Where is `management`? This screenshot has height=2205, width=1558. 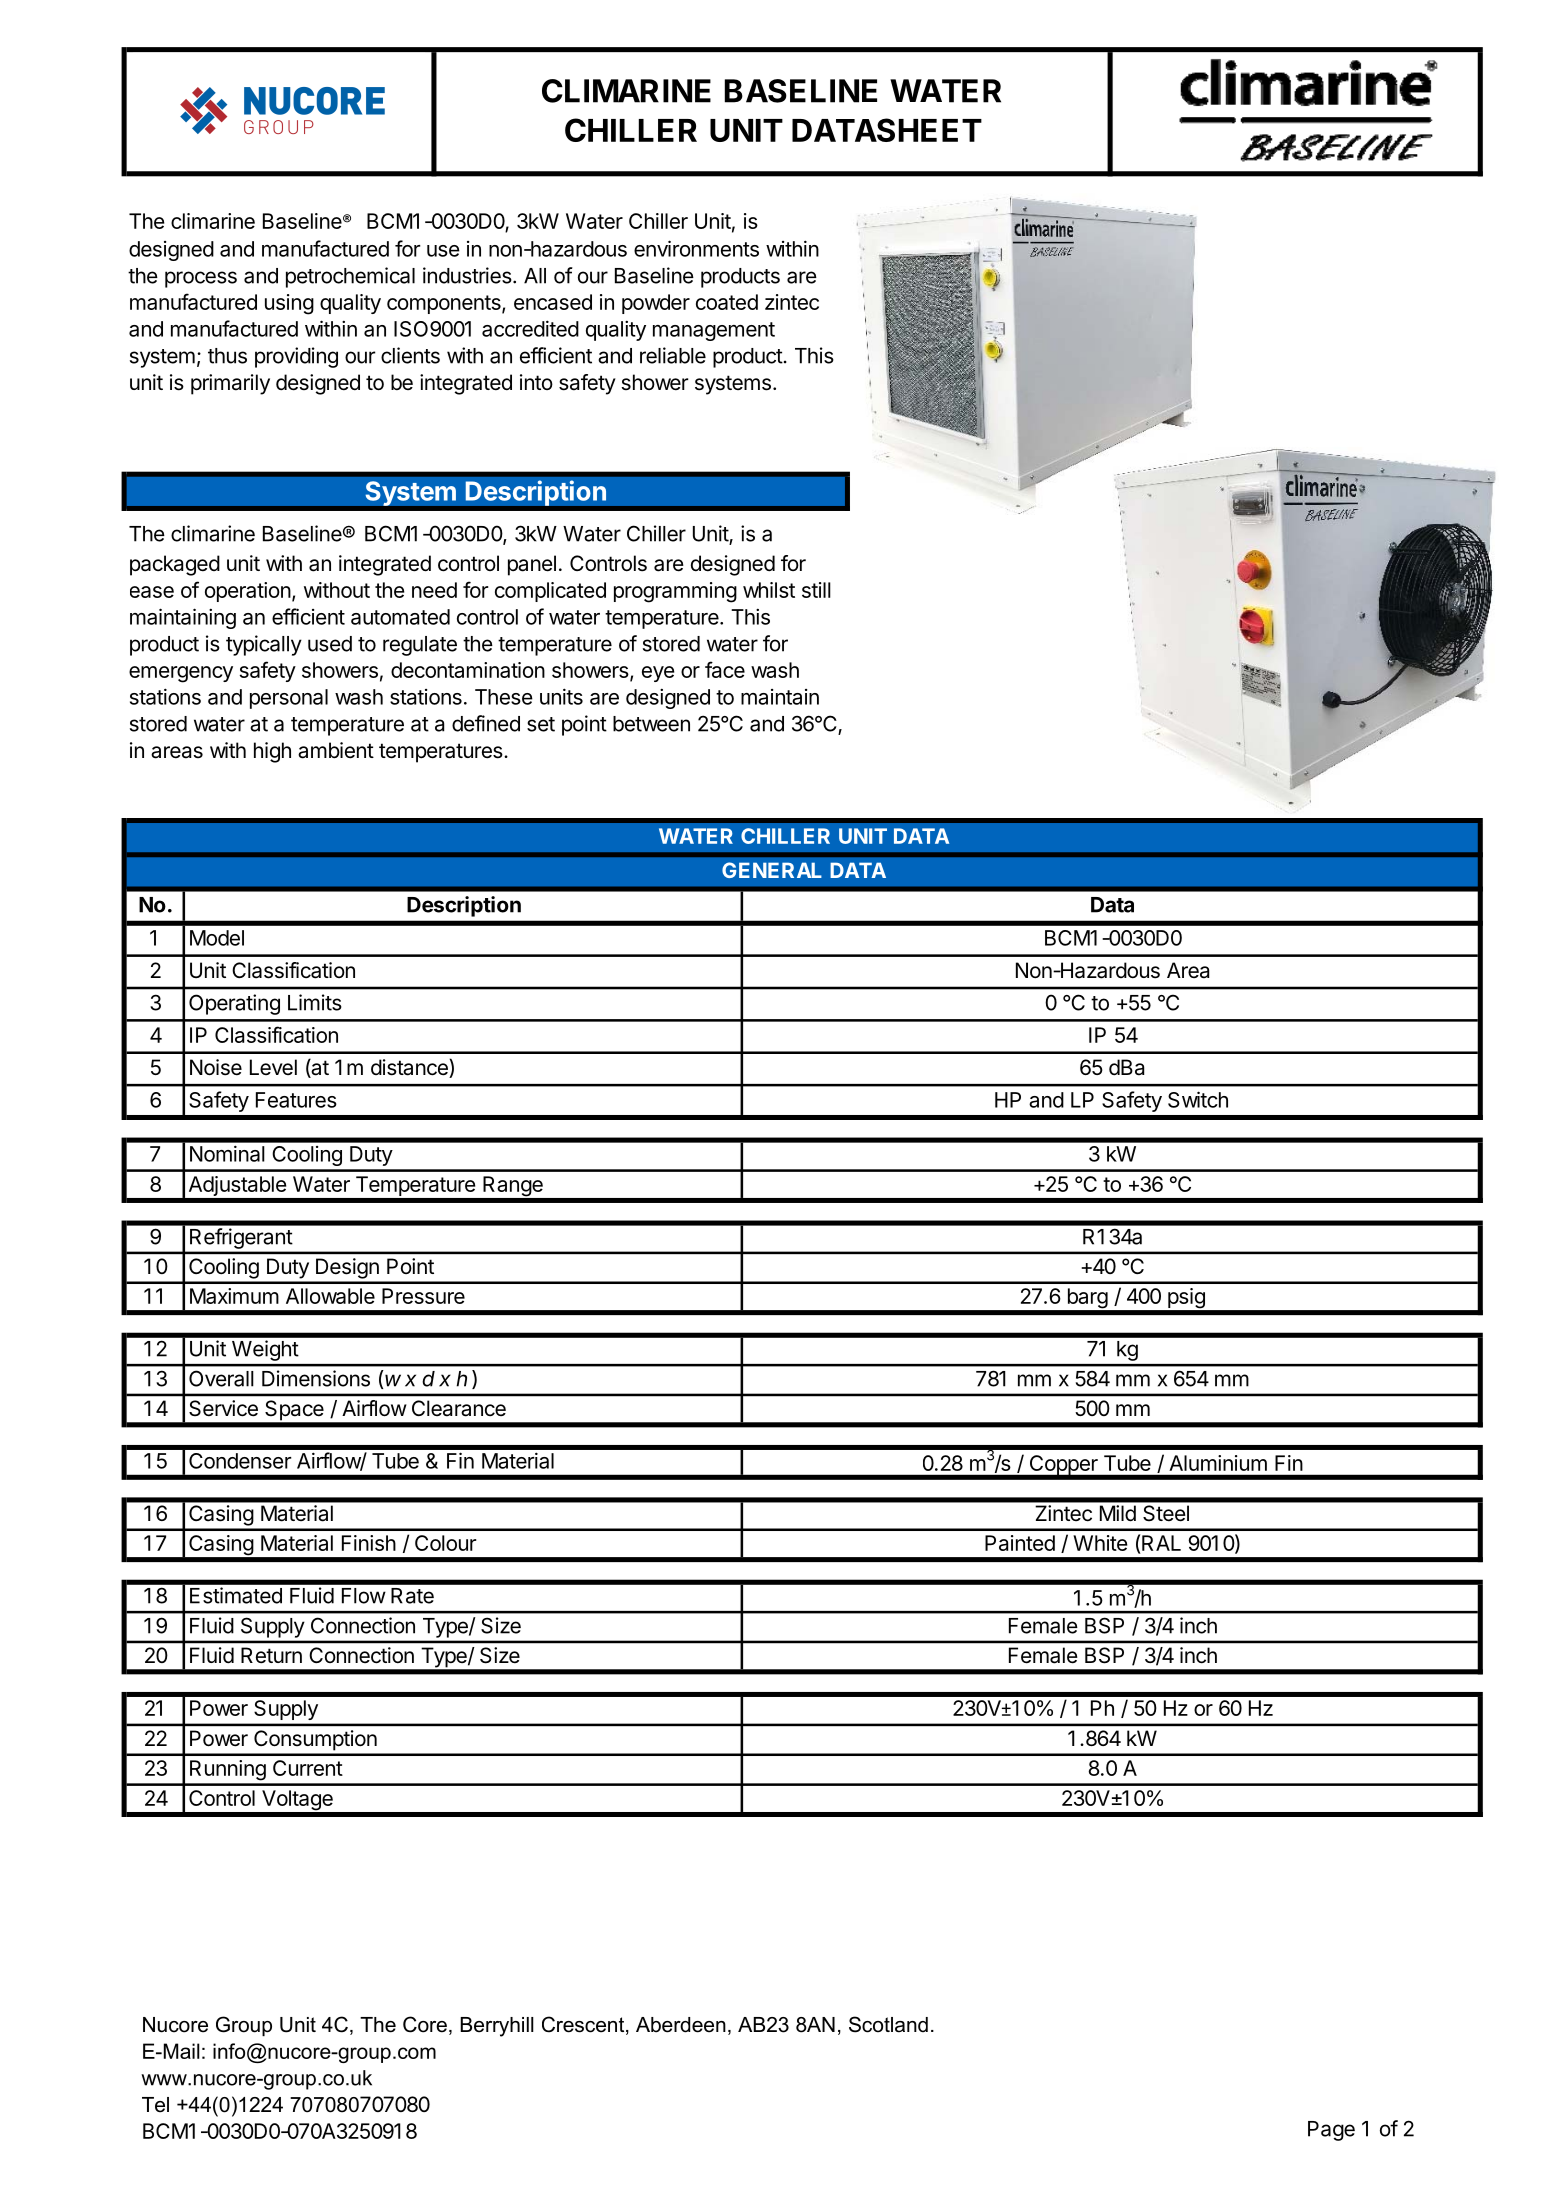 management is located at coordinates (714, 331).
